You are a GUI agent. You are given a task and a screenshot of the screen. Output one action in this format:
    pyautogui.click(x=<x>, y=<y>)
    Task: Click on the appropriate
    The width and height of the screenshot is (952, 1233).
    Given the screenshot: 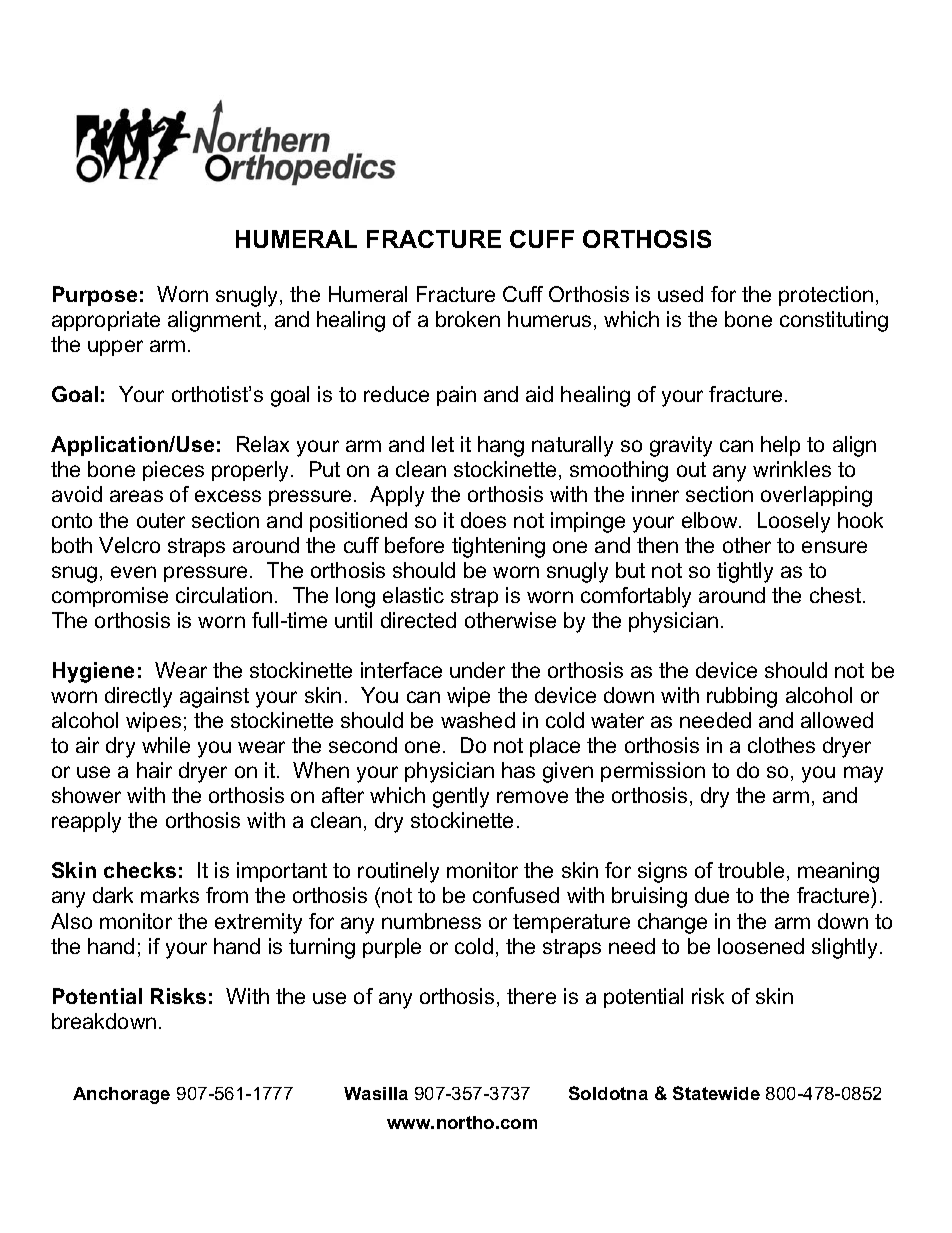 What is the action you would take?
    pyautogui.click(x=106, y=321)
